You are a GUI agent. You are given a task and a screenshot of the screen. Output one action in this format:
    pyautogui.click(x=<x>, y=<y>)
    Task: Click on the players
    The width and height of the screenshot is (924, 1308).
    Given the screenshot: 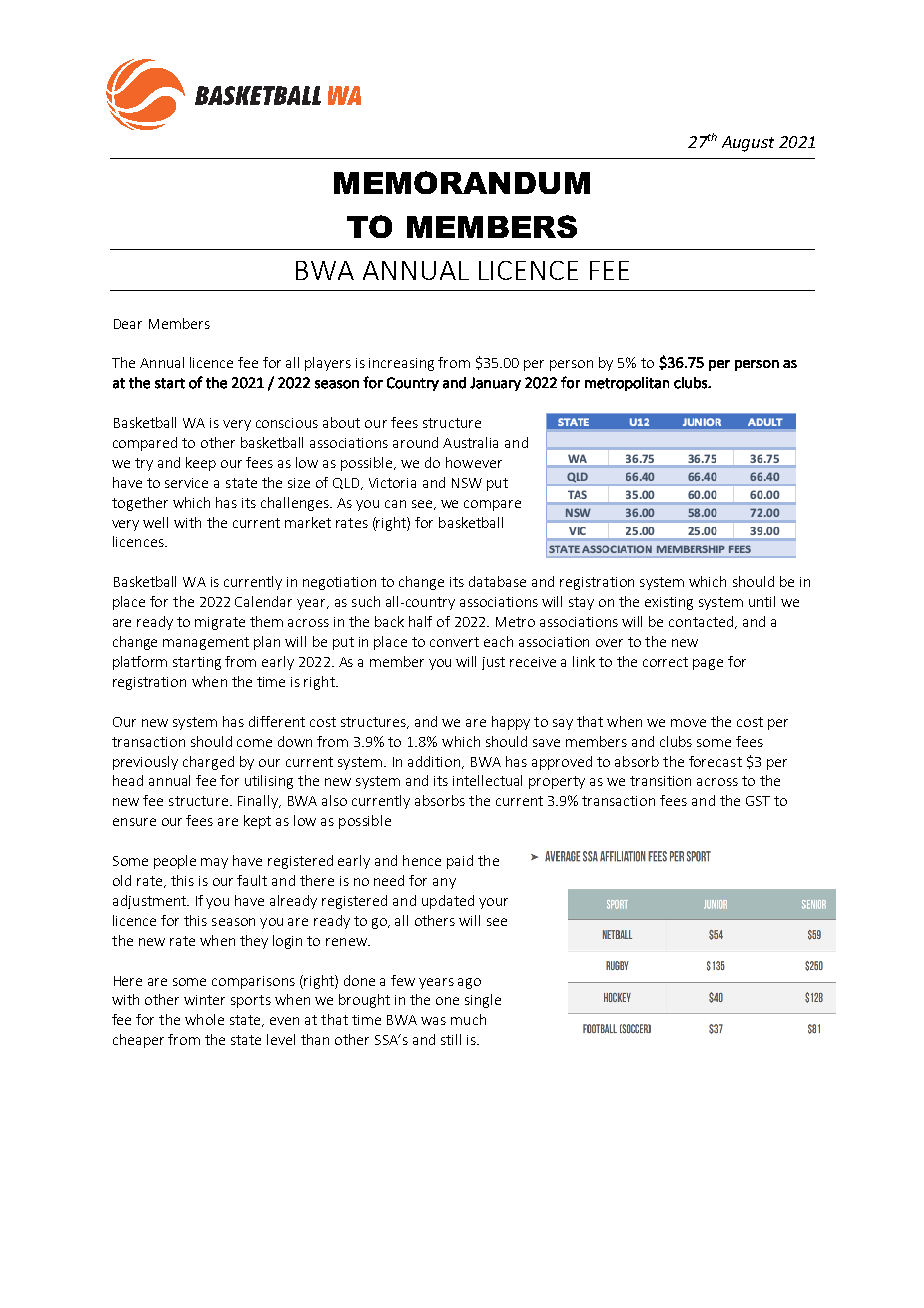 What is the action you would take?
    pyautogui.click(x=328, y=364)
